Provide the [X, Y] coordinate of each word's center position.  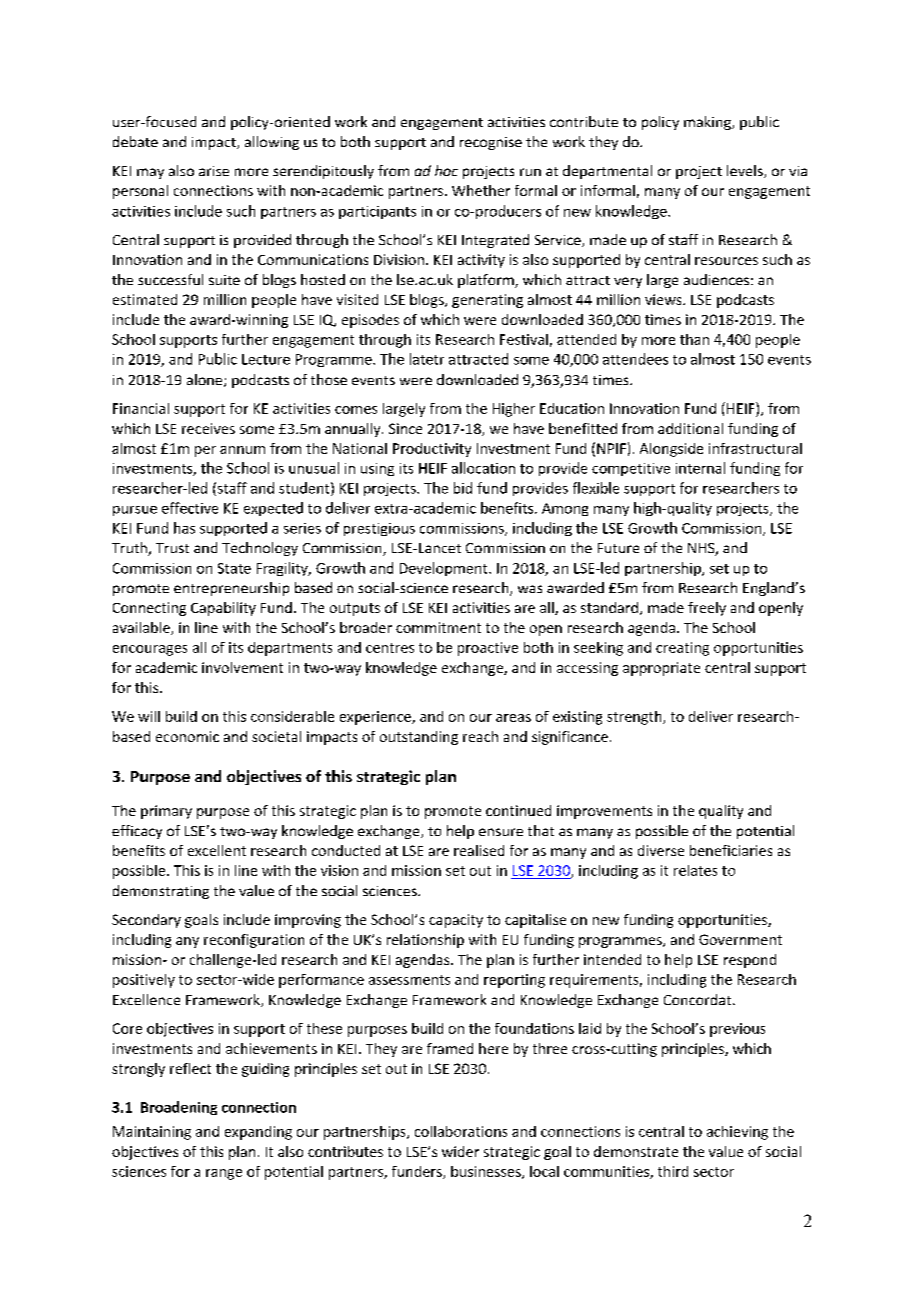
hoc [446, 170]
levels [746, 171]
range [224, 1174]
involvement [242, 667]
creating [682, 649]
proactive [488, 649]
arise [214, 171]
